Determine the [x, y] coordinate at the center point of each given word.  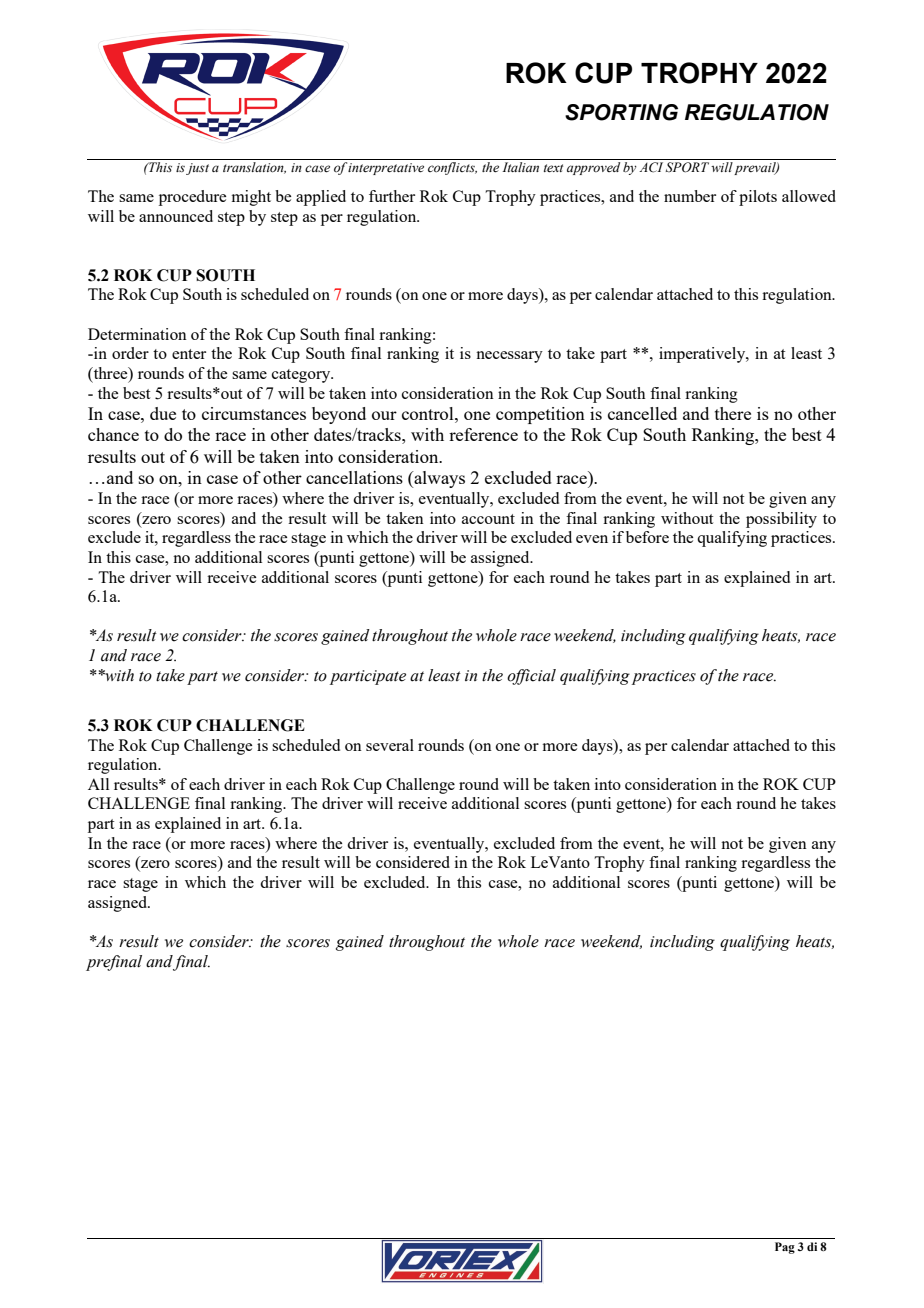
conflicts [452, 168]
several [390, 745]
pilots [758, 198]
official [531, 677]
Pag [785, 1248]
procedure [192, 198]
